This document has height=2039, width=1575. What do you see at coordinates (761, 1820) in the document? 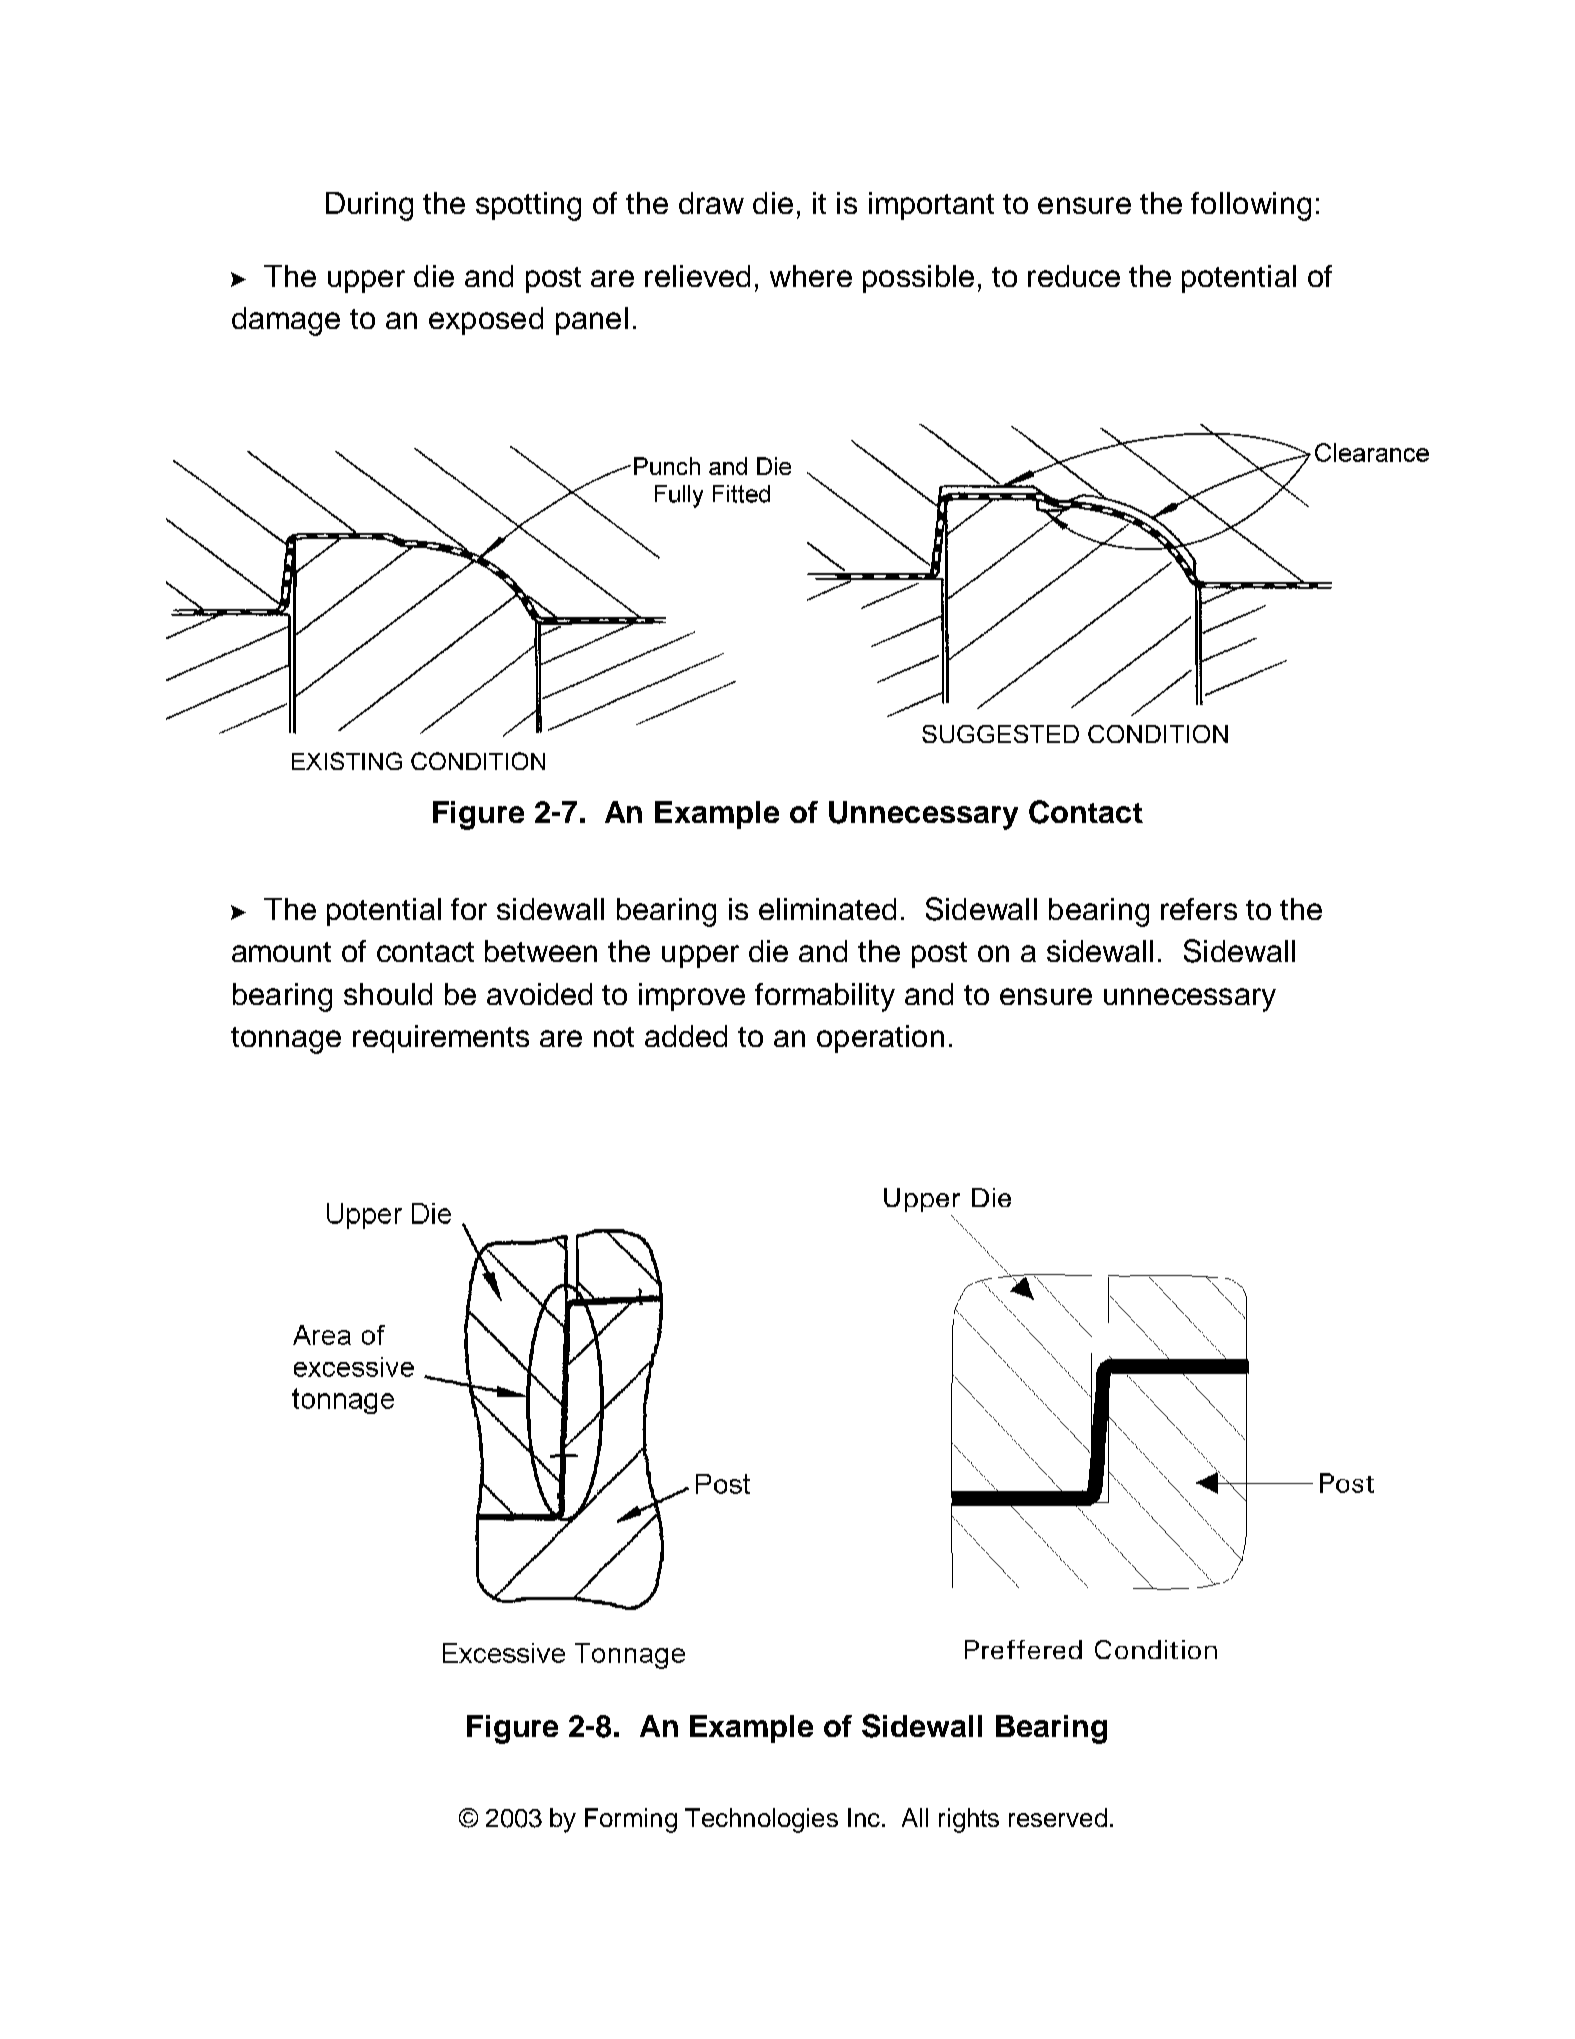
I see `Technologies` at bounding box center [761, 1820].
